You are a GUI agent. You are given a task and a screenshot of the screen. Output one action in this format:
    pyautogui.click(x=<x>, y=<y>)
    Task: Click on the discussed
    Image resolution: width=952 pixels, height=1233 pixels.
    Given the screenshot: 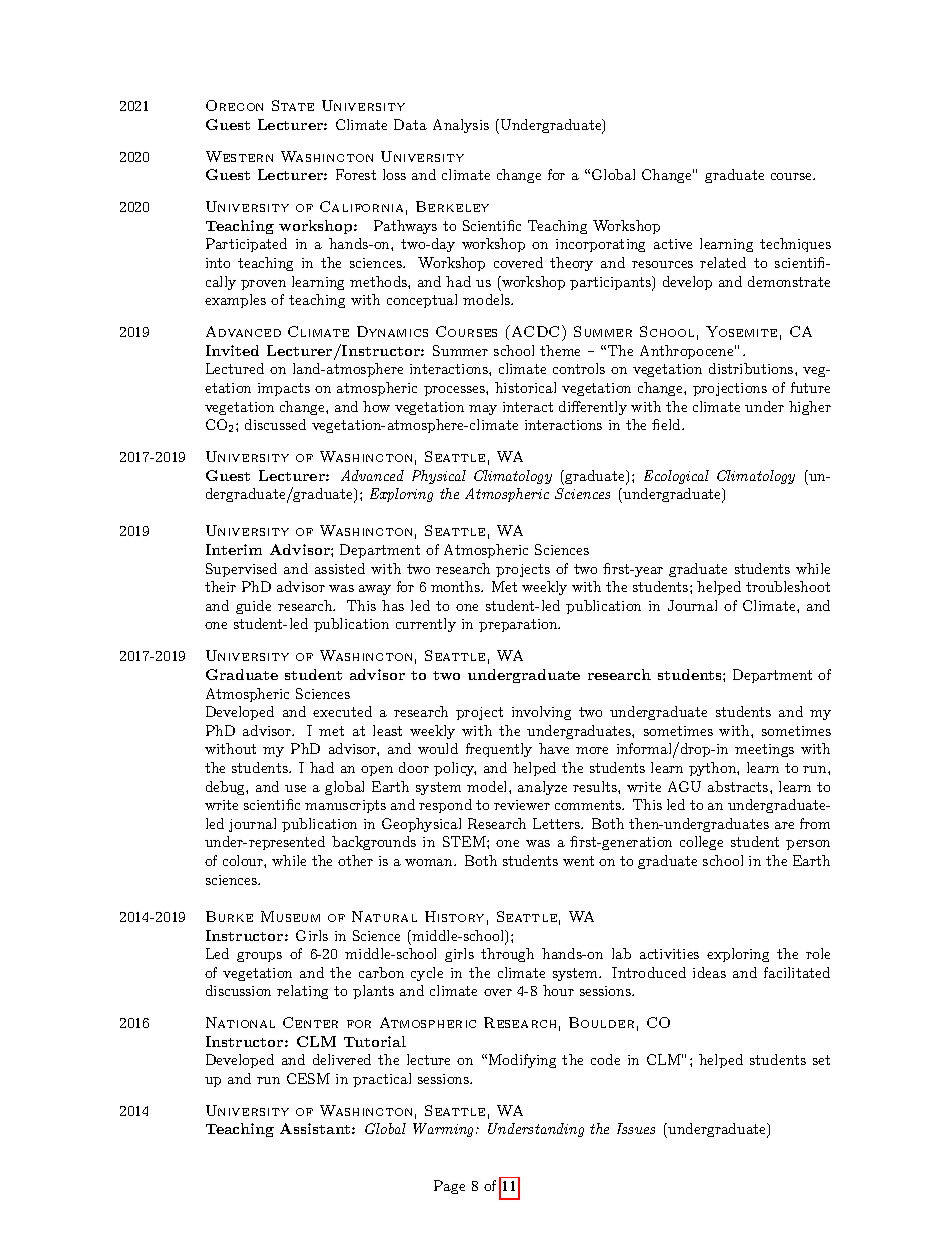 What is the action you would take?
    pyautogui.click(x=275, y=424)
